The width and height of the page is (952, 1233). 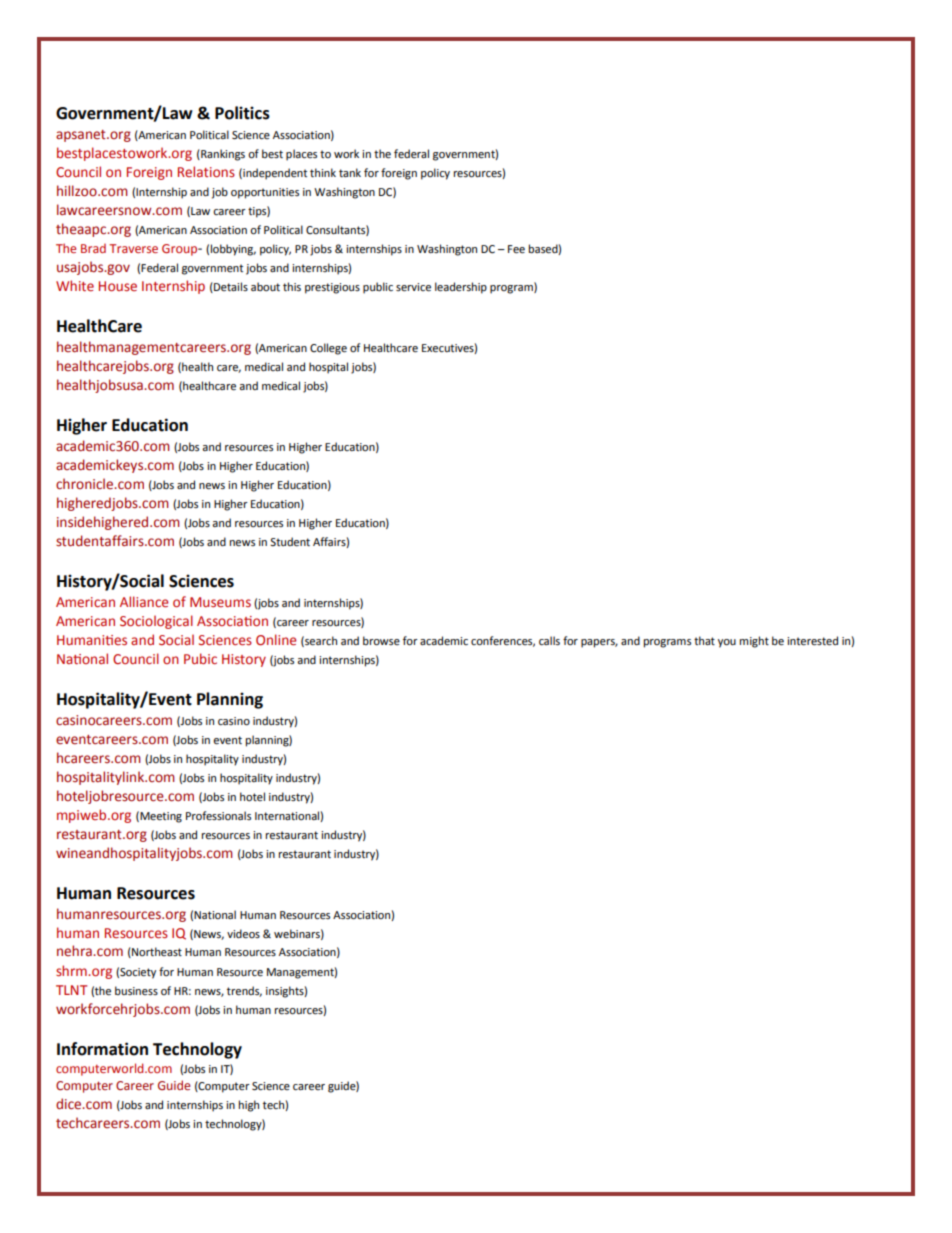 What do you see at coordinates (144, 602) in the page?
I see `Alliance` at bounding box center [144, 602].
